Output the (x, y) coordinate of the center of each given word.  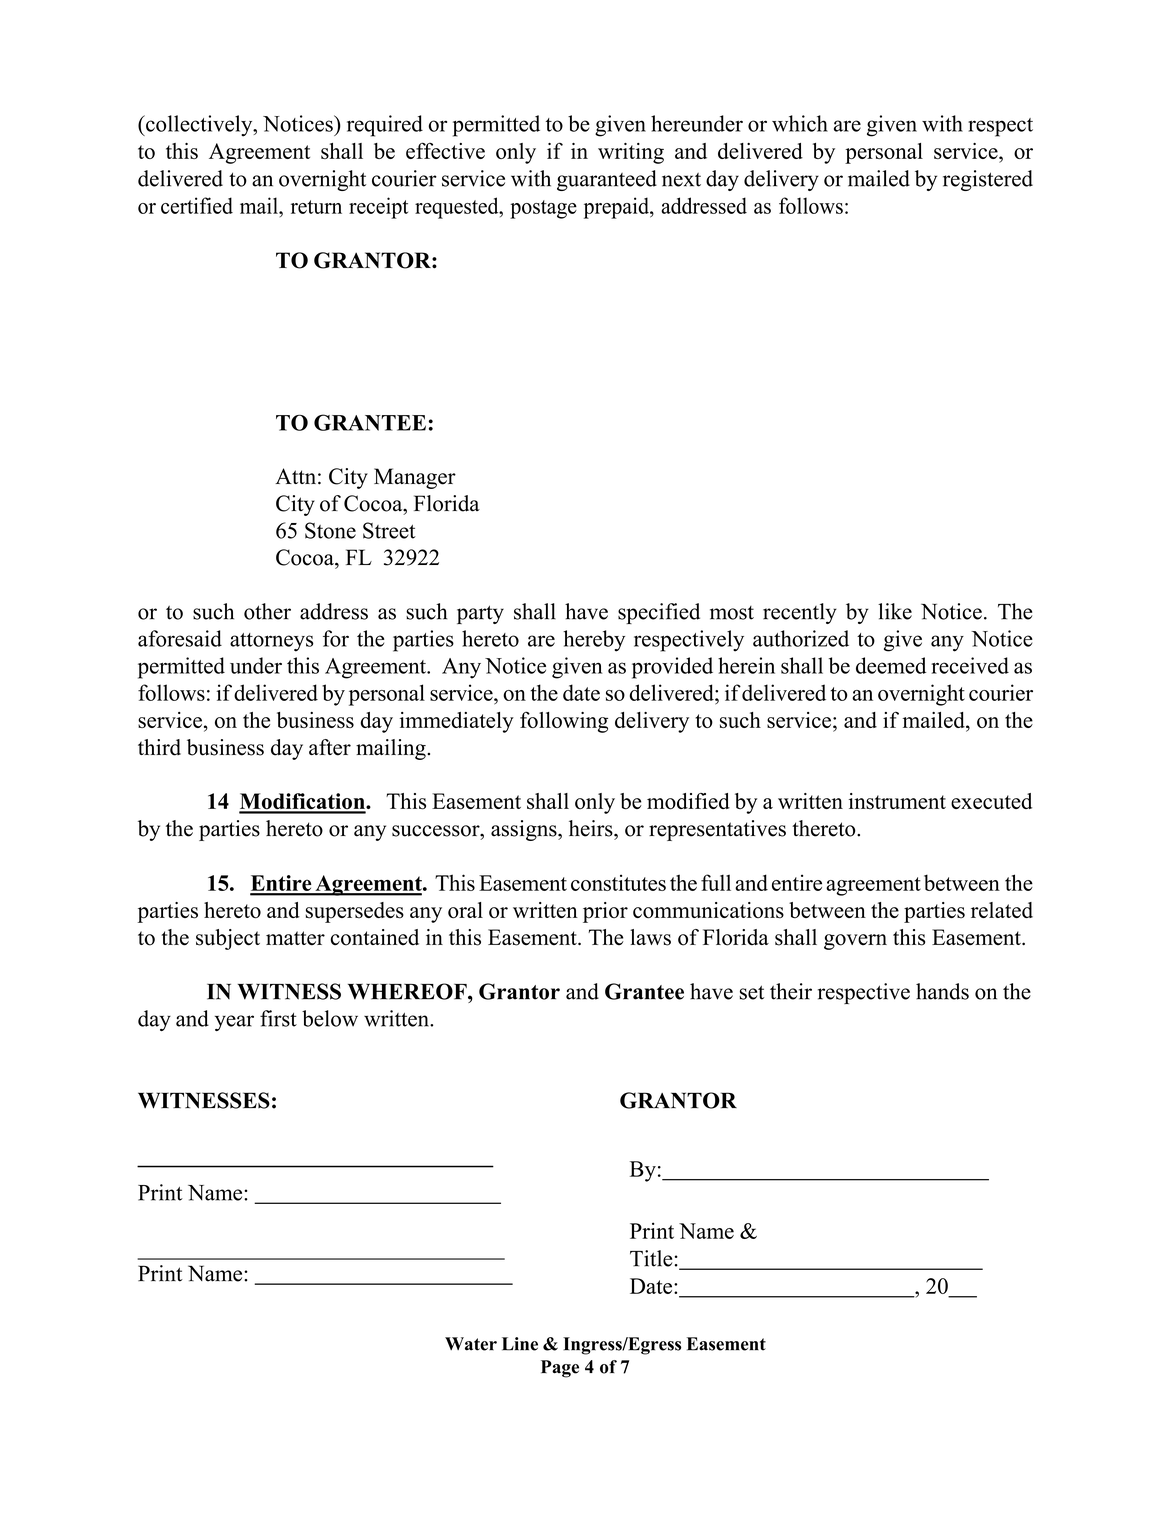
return (316, 207)
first (278, 1018)
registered (988, 180)
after (330, 747)
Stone (330, 530)
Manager (415, 478)
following (564, 722)
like (895, 611)
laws (650, 937)
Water (471, 1344)
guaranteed (607, 180)
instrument (897, 801)
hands (942, 991)
